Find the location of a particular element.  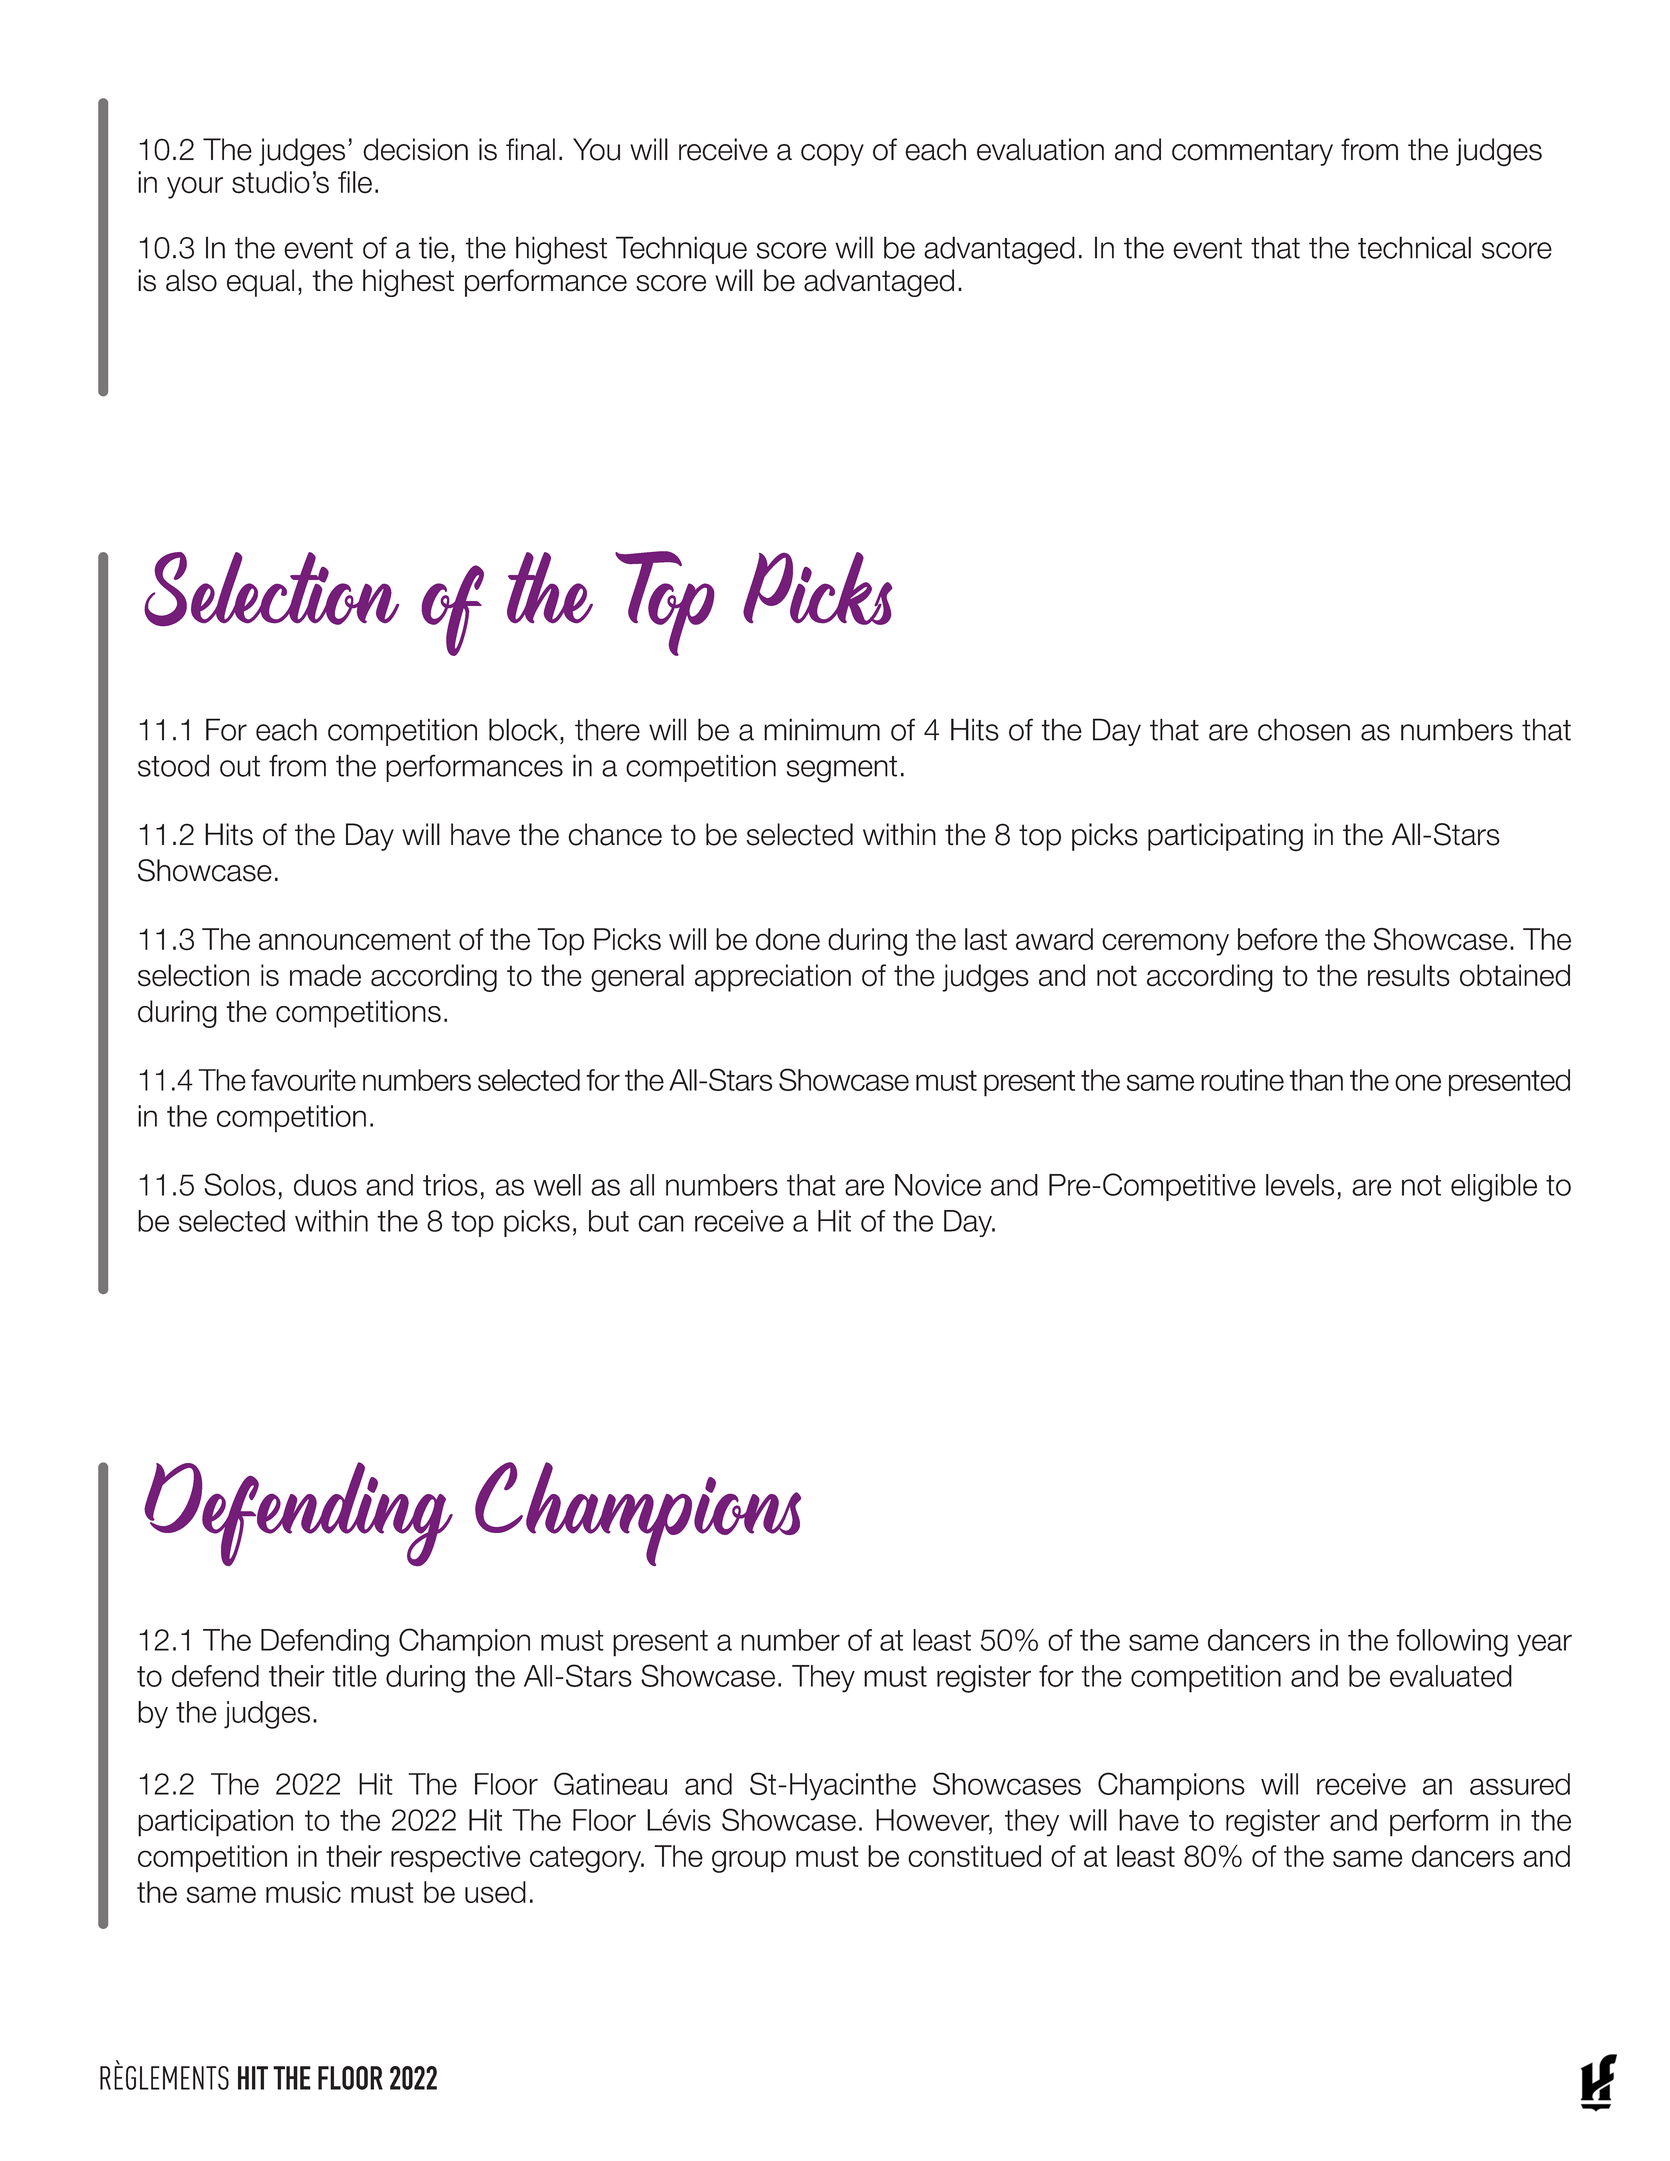

can is located at coordinates (661, 1223).
